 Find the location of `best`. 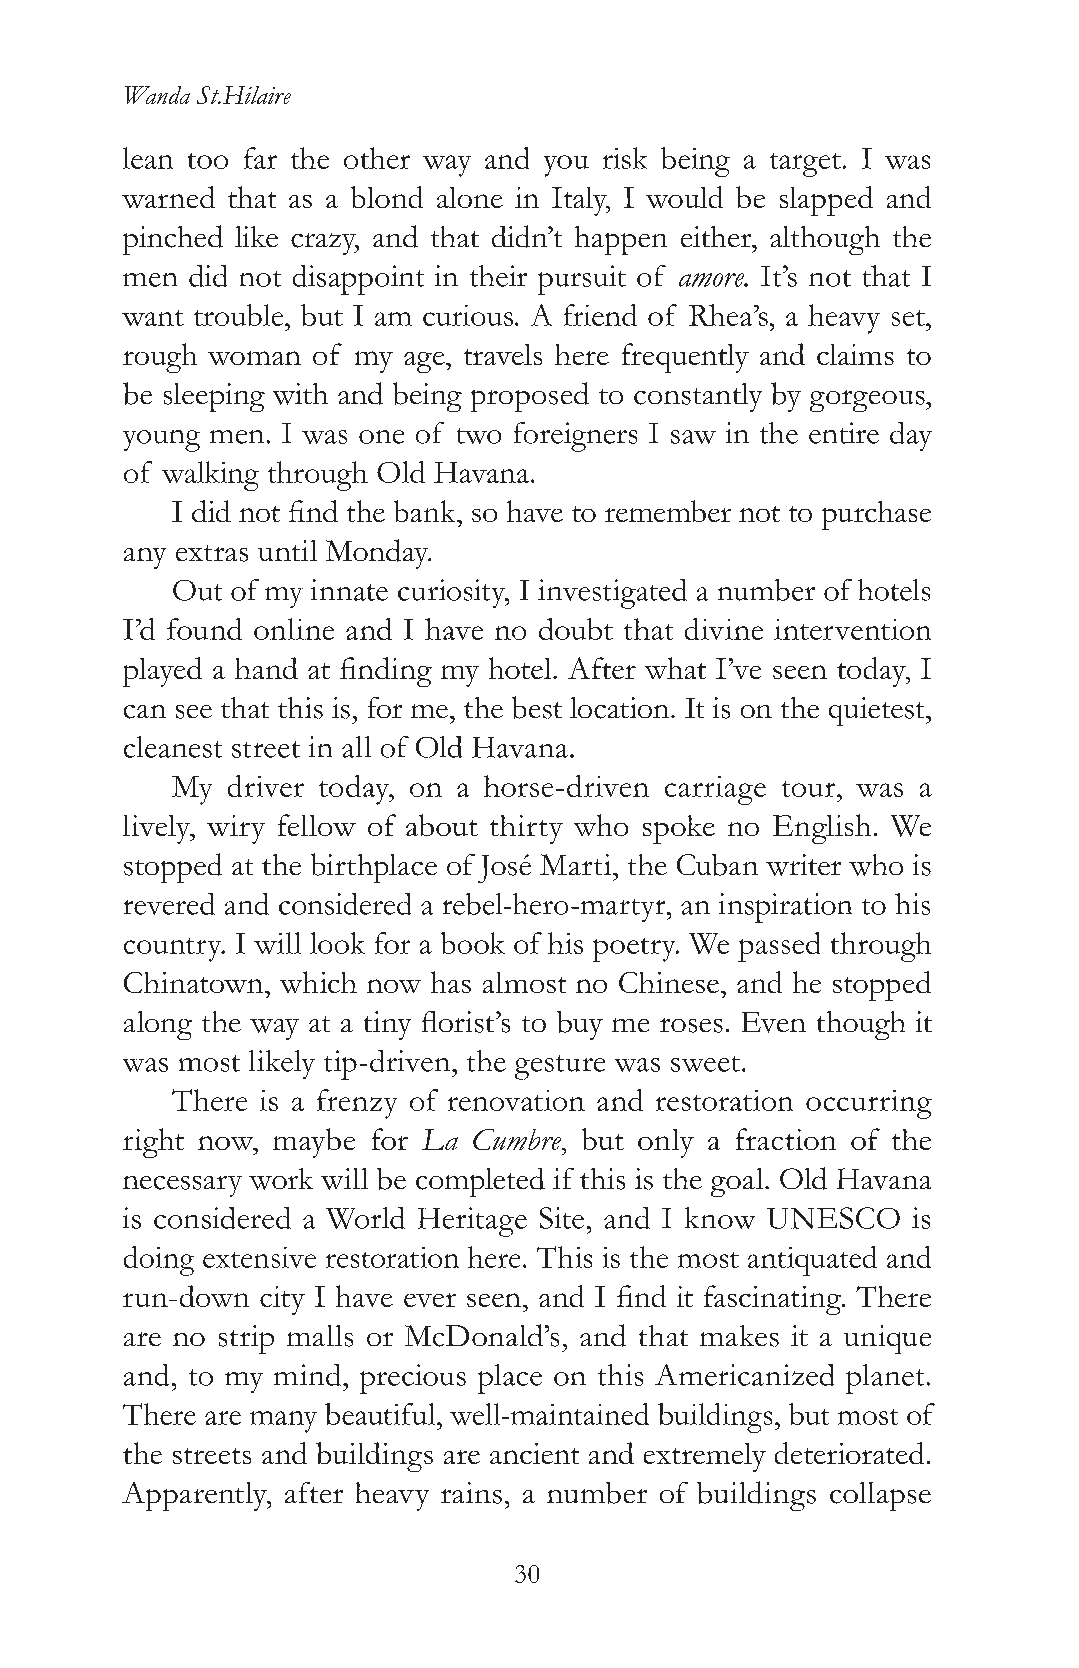

best is located at coordinates (537, 707).
